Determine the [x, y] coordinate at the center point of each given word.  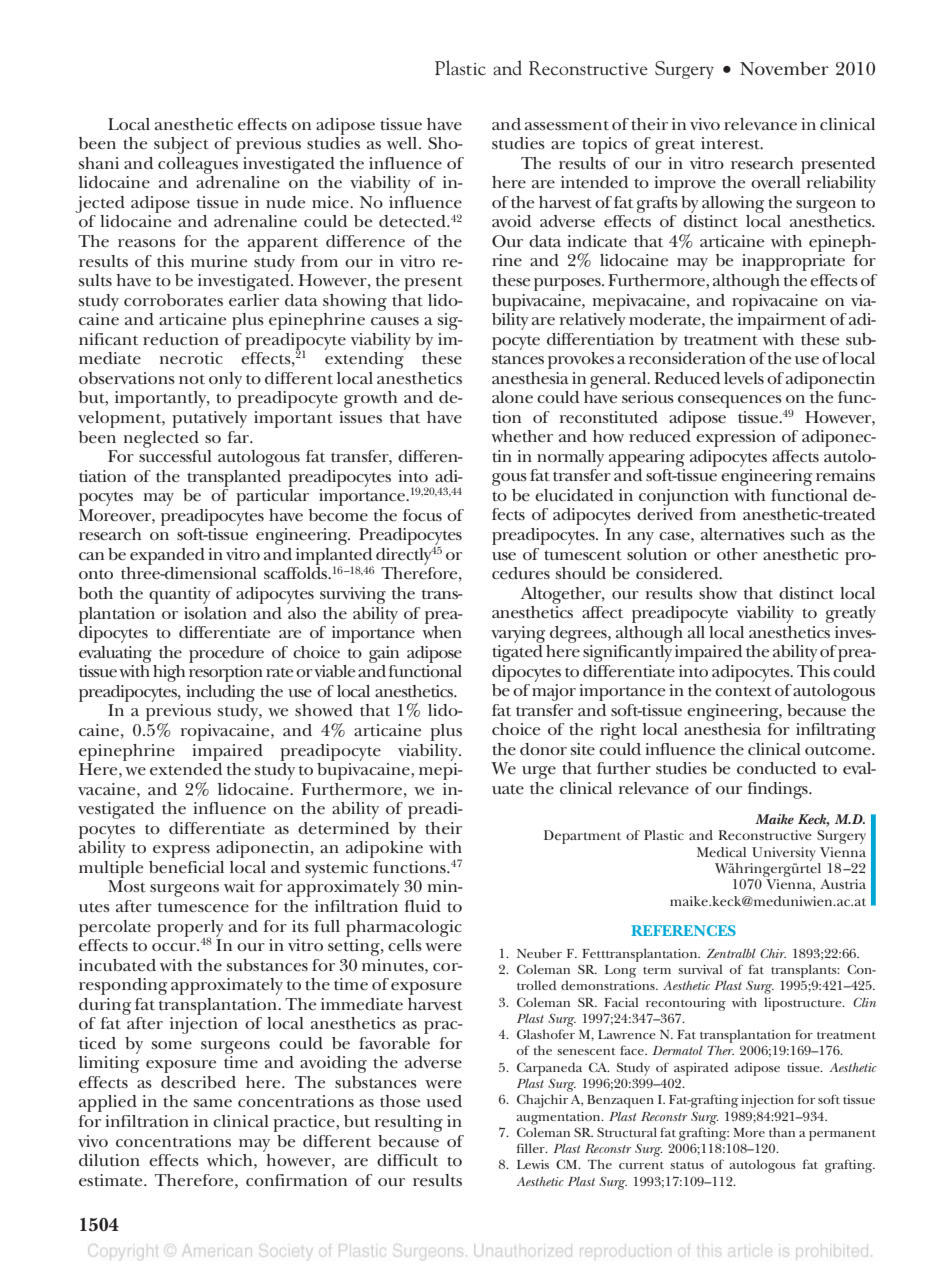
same [213, 1103]
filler [532, 1148]
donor [543, 749]
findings [779, 790]
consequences [730, 401]
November [784, 69]
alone [512, 397]
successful [175, 454]
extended [186, 767]
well [403, 143]
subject [181, 145]
